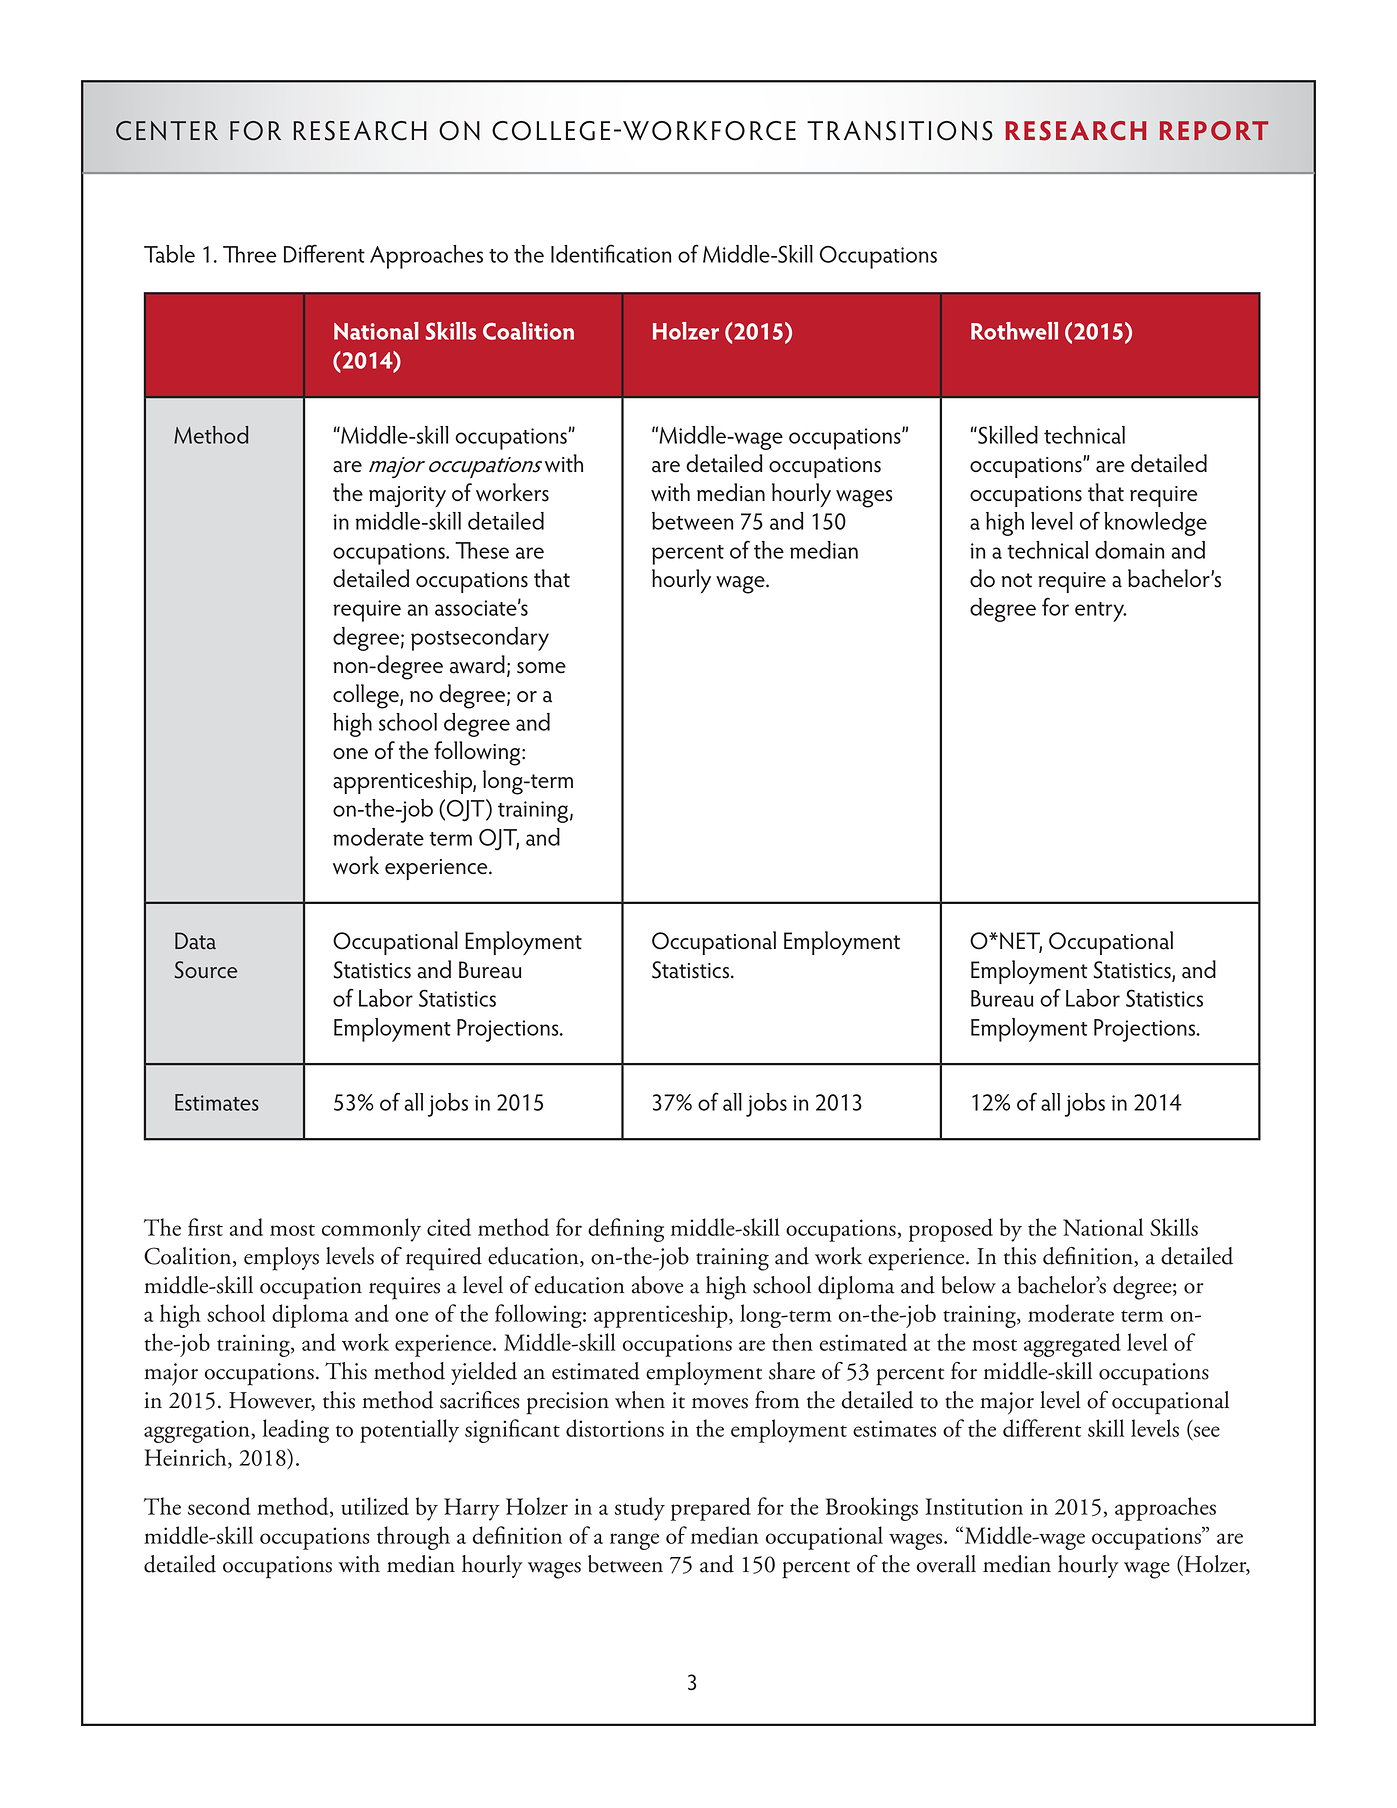 The width and height of the screenshot is (1397, 1808). What do you see at coordinates (1214, 130) in the screenshot?
I see `REPORT` at bounding box center [1214, 130].
